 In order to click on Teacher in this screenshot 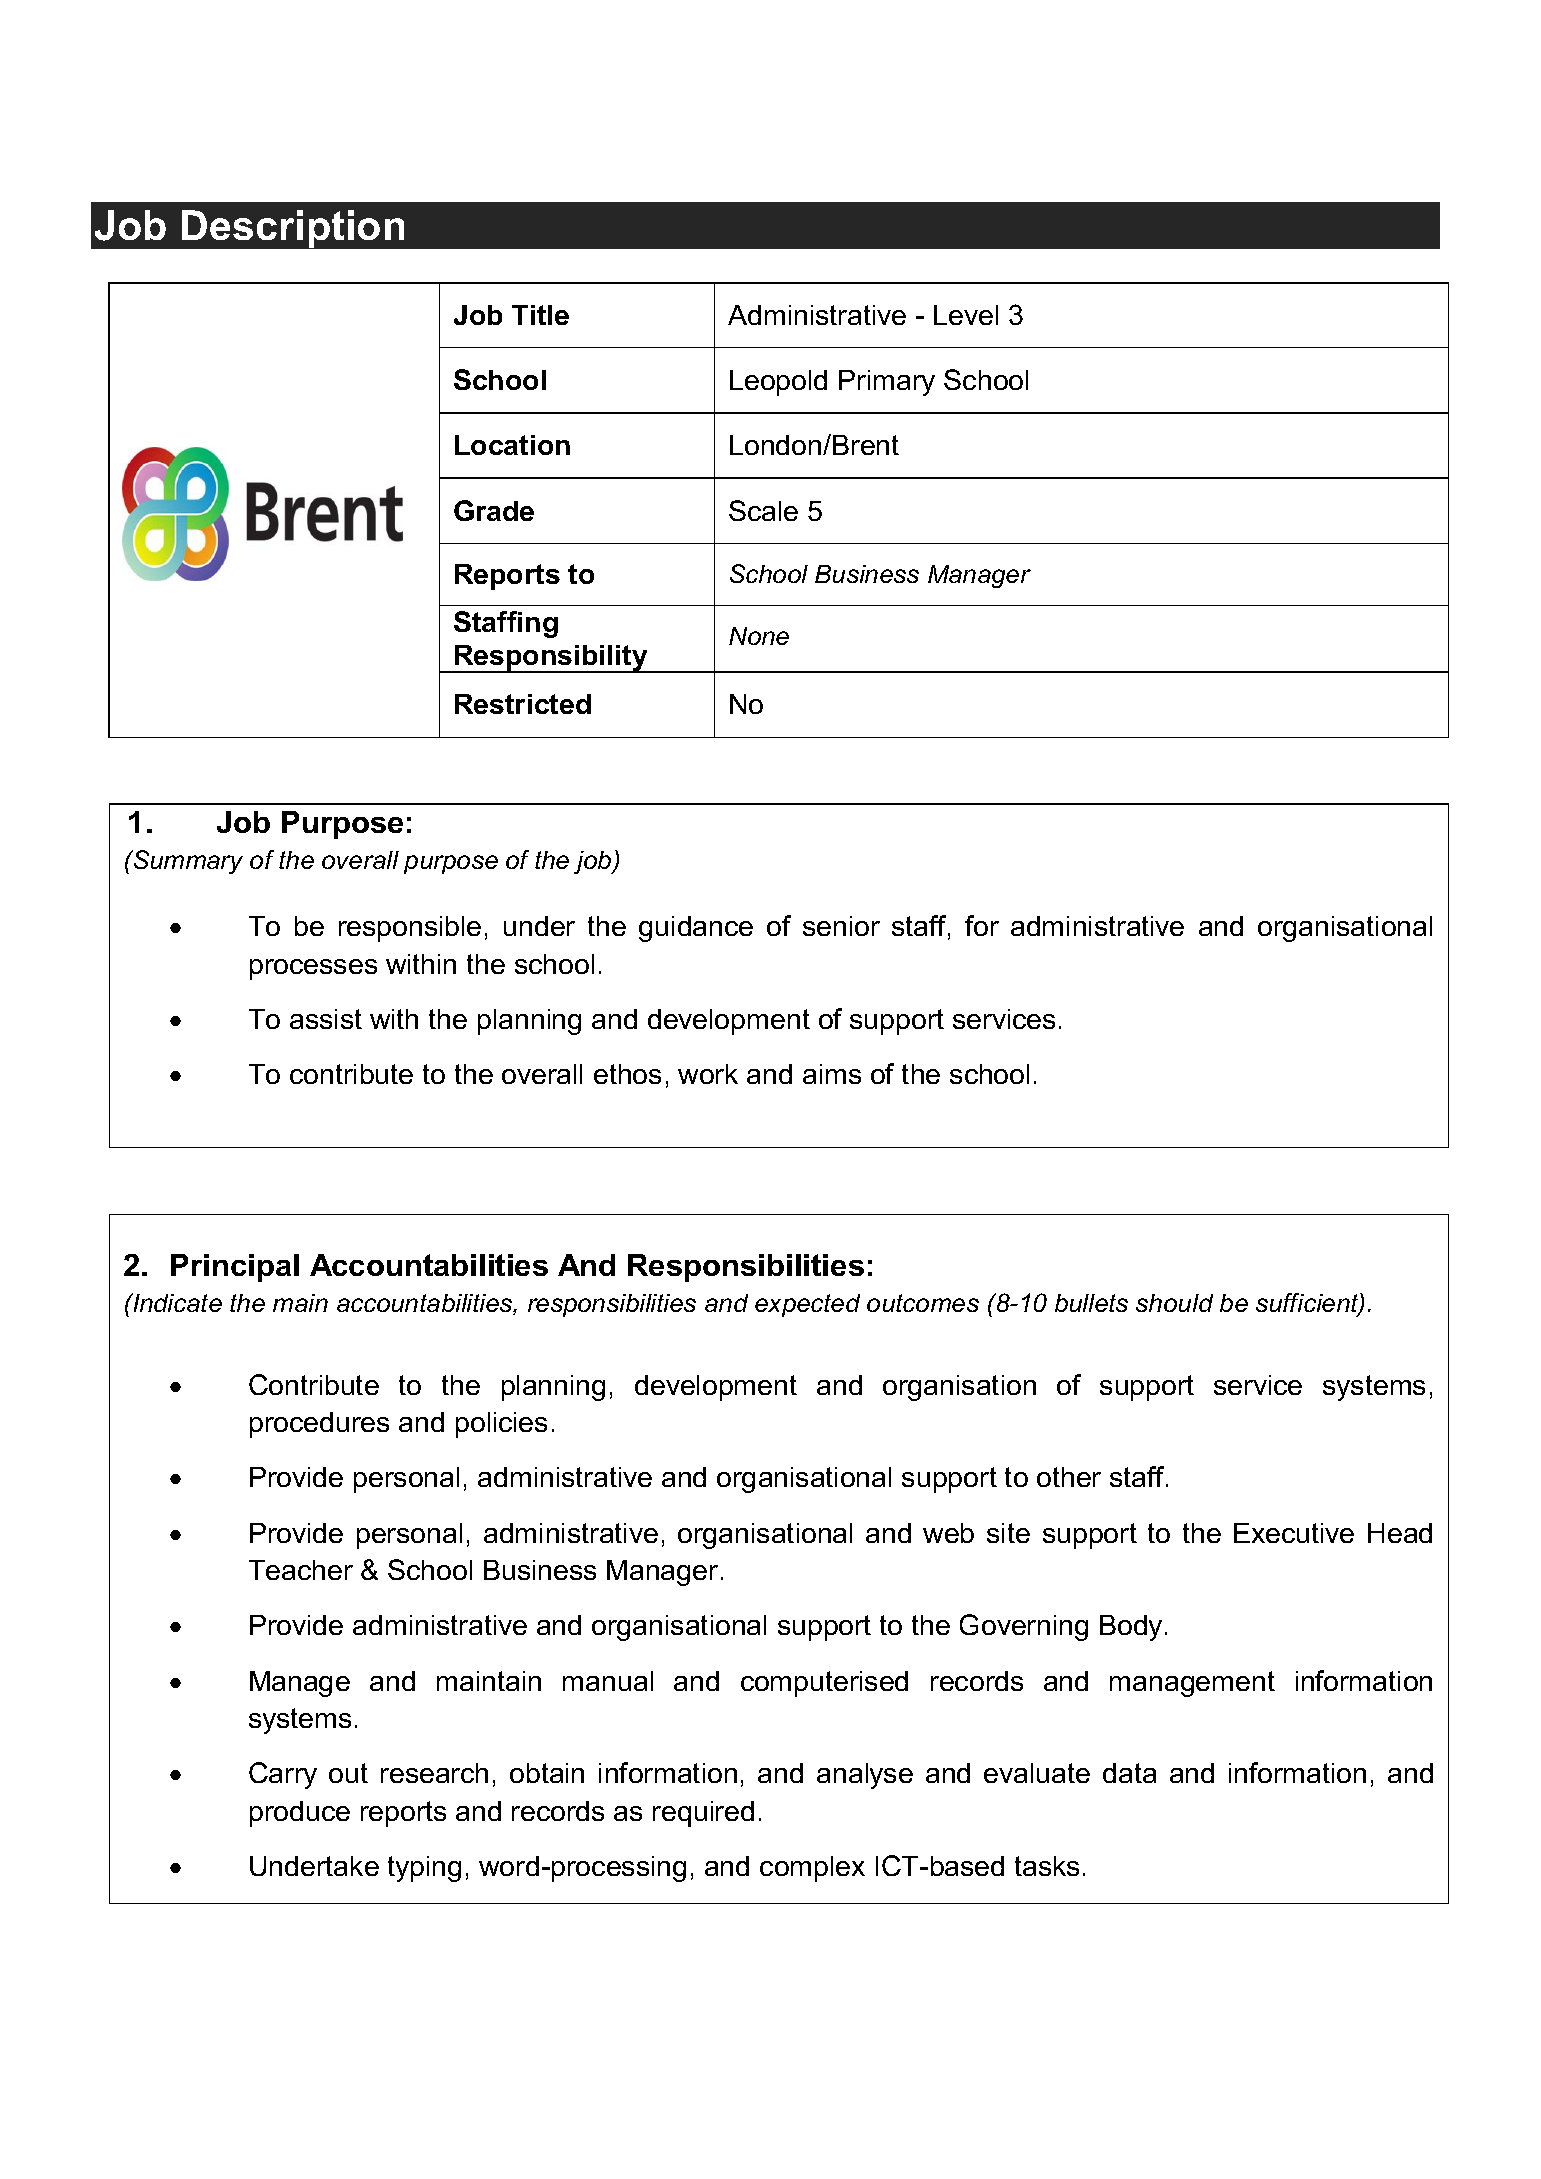, I will do `click(301, 1570)`.
